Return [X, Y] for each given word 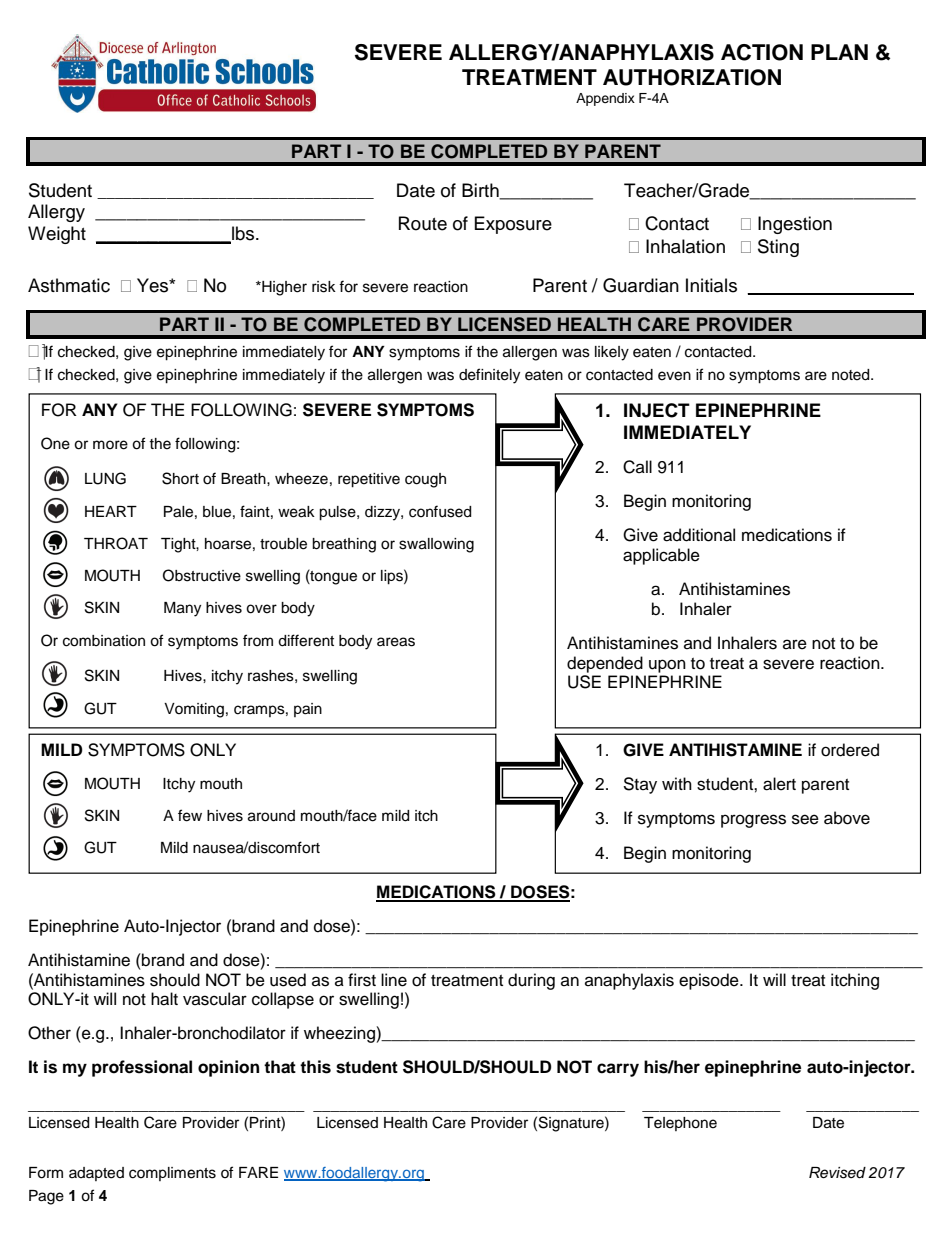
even [674, 376]
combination [104, 641]
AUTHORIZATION [692, 77]
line [394, 980]
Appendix [605, 99]
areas [396, 642]
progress [753, 821]
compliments [172, 1174]
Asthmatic [69, 285]
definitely [489, 376]
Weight [57, 235]
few [190, 815]
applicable [661, 556]
